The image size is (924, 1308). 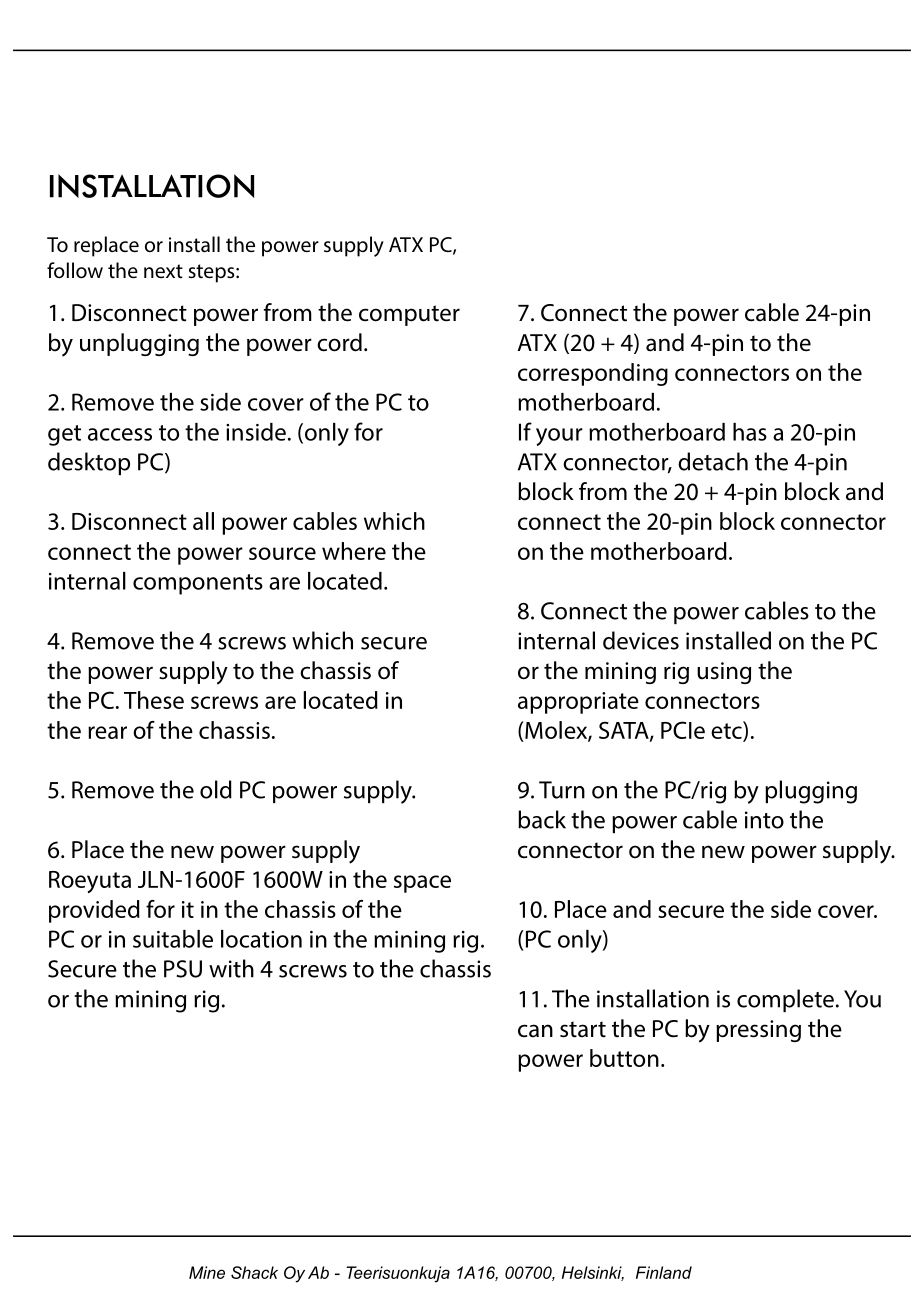 What do you see at coordinates (727, 731) in the screenshot?
I see `etc` at bounding box center [727, 731].
